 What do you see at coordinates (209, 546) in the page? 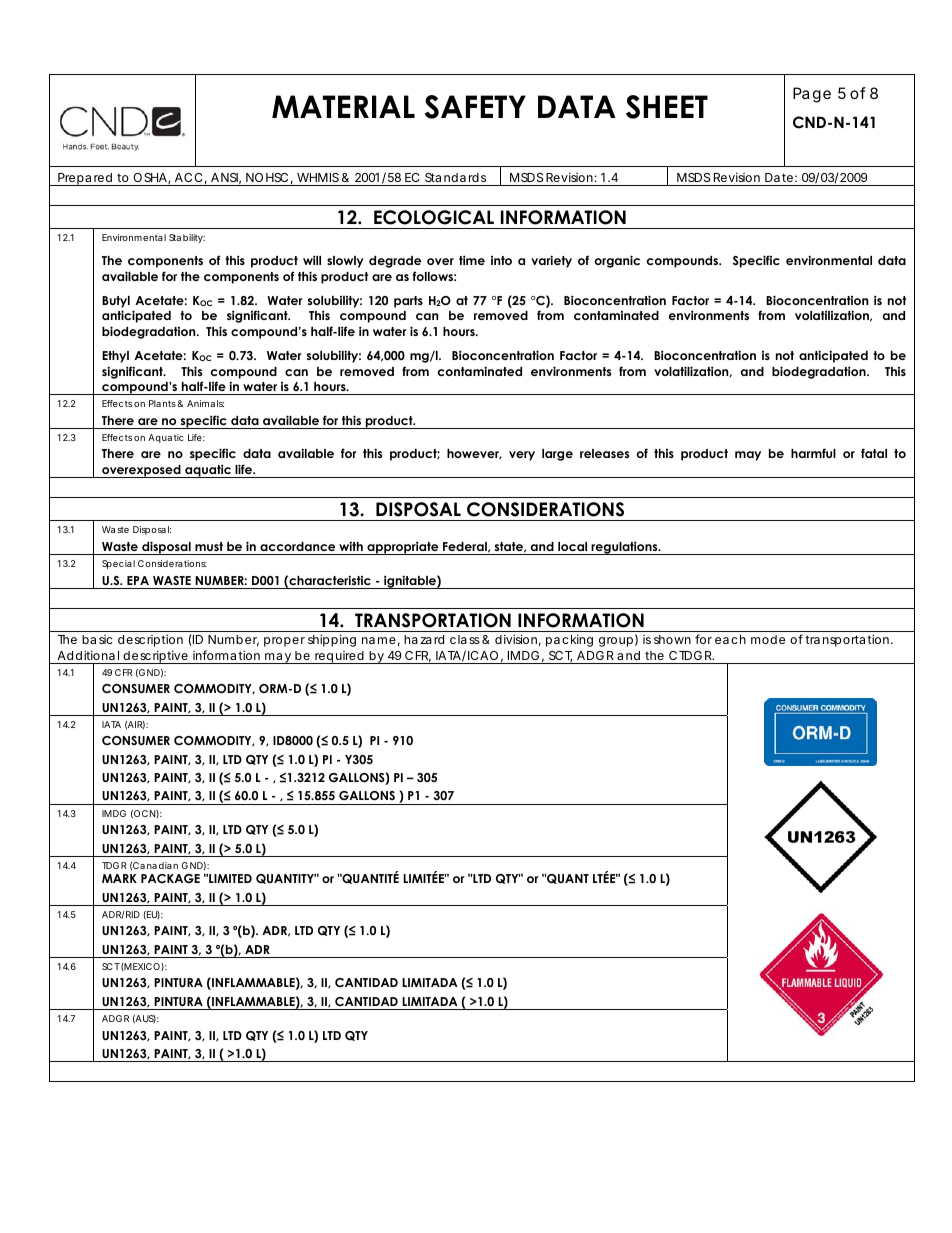
I see `must` at bounding box center [209, 546].
